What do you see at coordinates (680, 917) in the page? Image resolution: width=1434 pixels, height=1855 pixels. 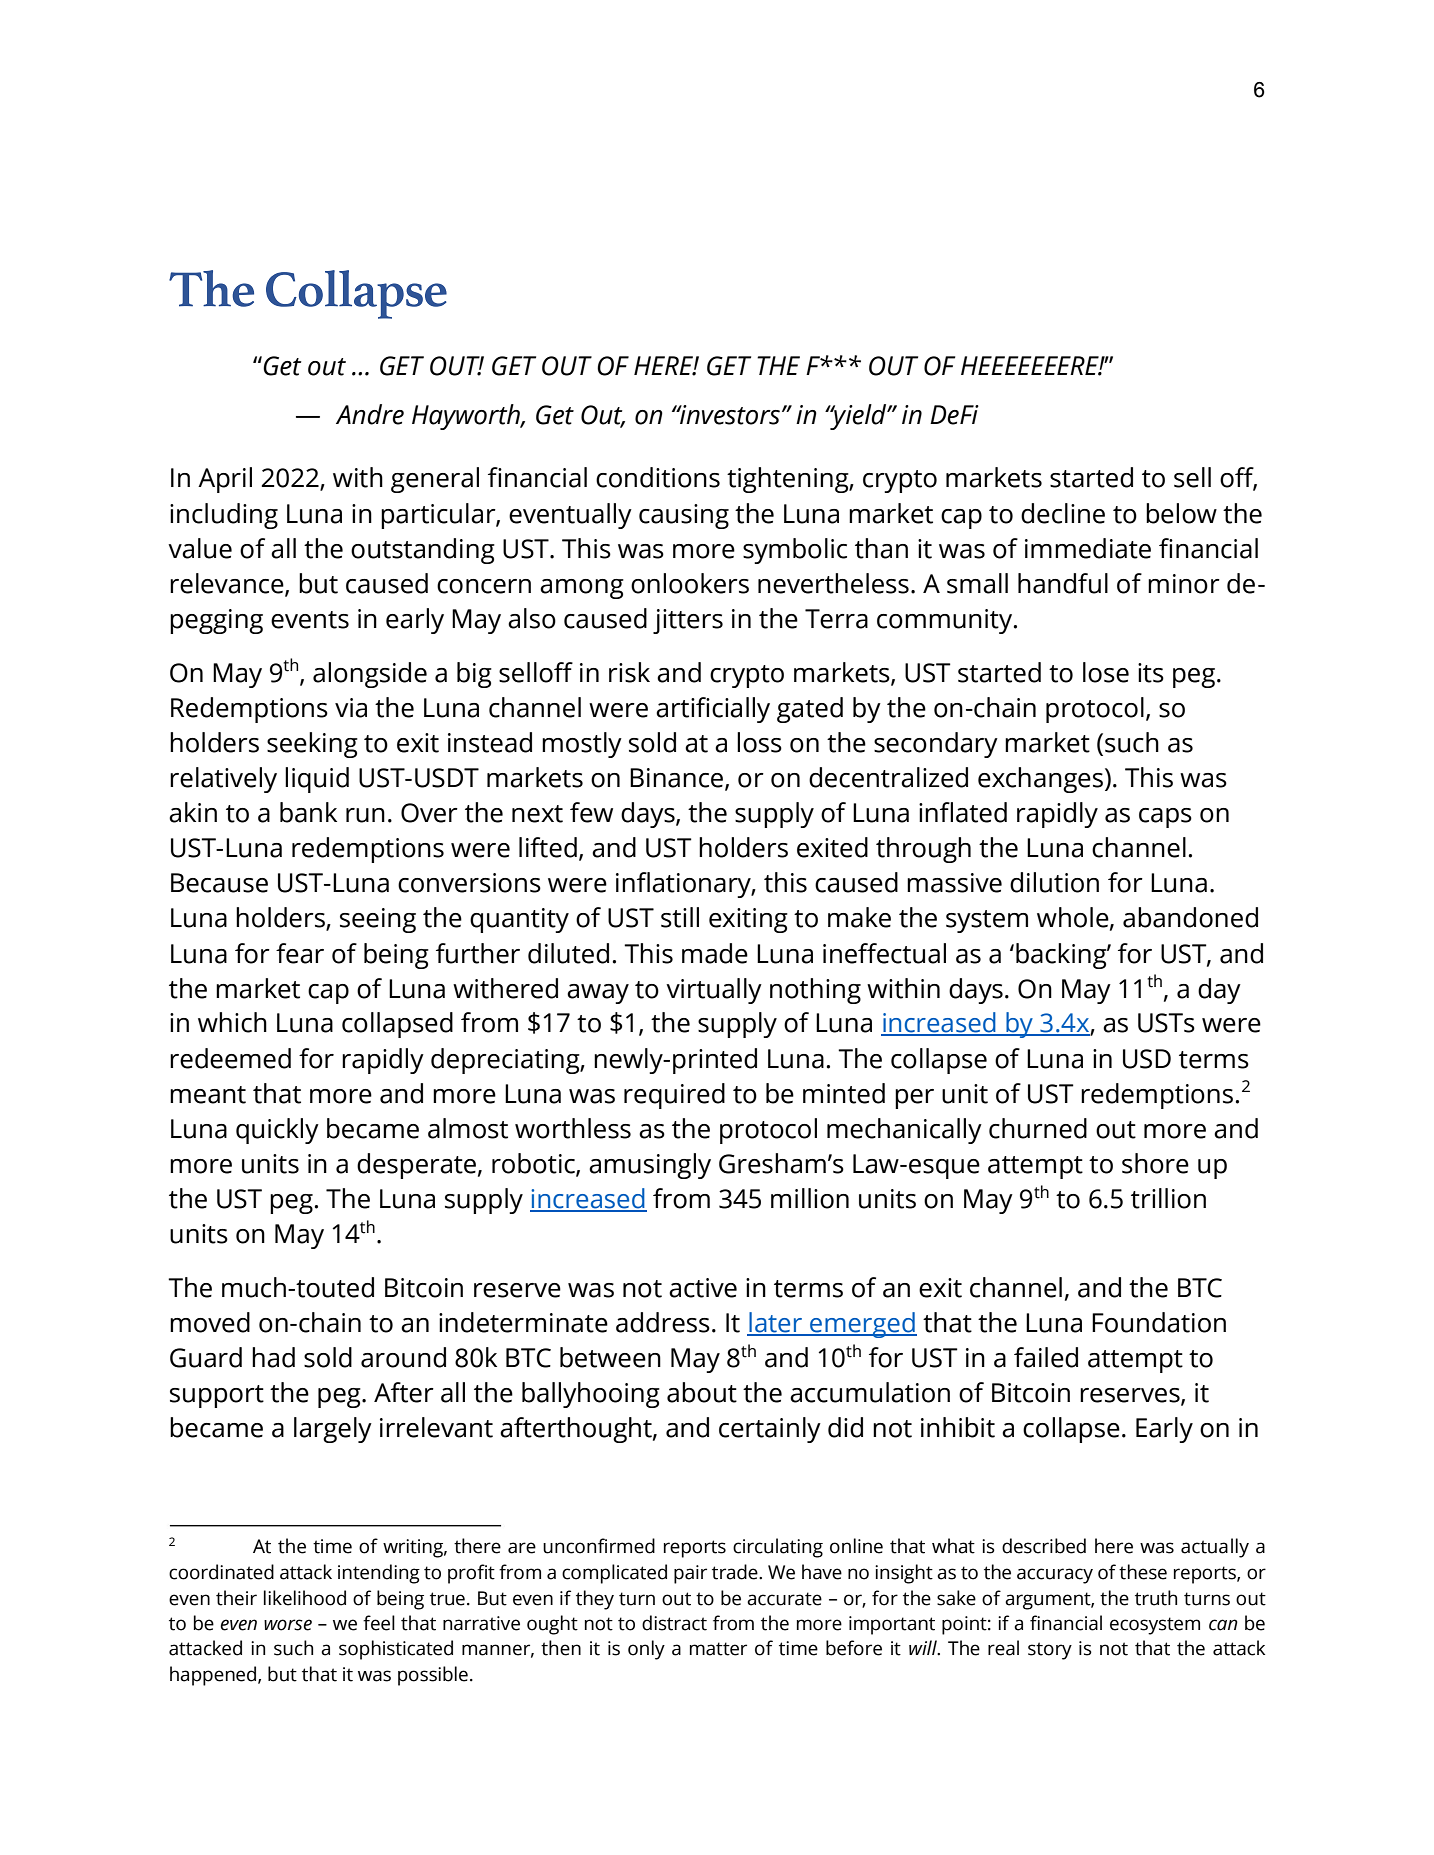 I see `still` at bounding box center [680, 917].
